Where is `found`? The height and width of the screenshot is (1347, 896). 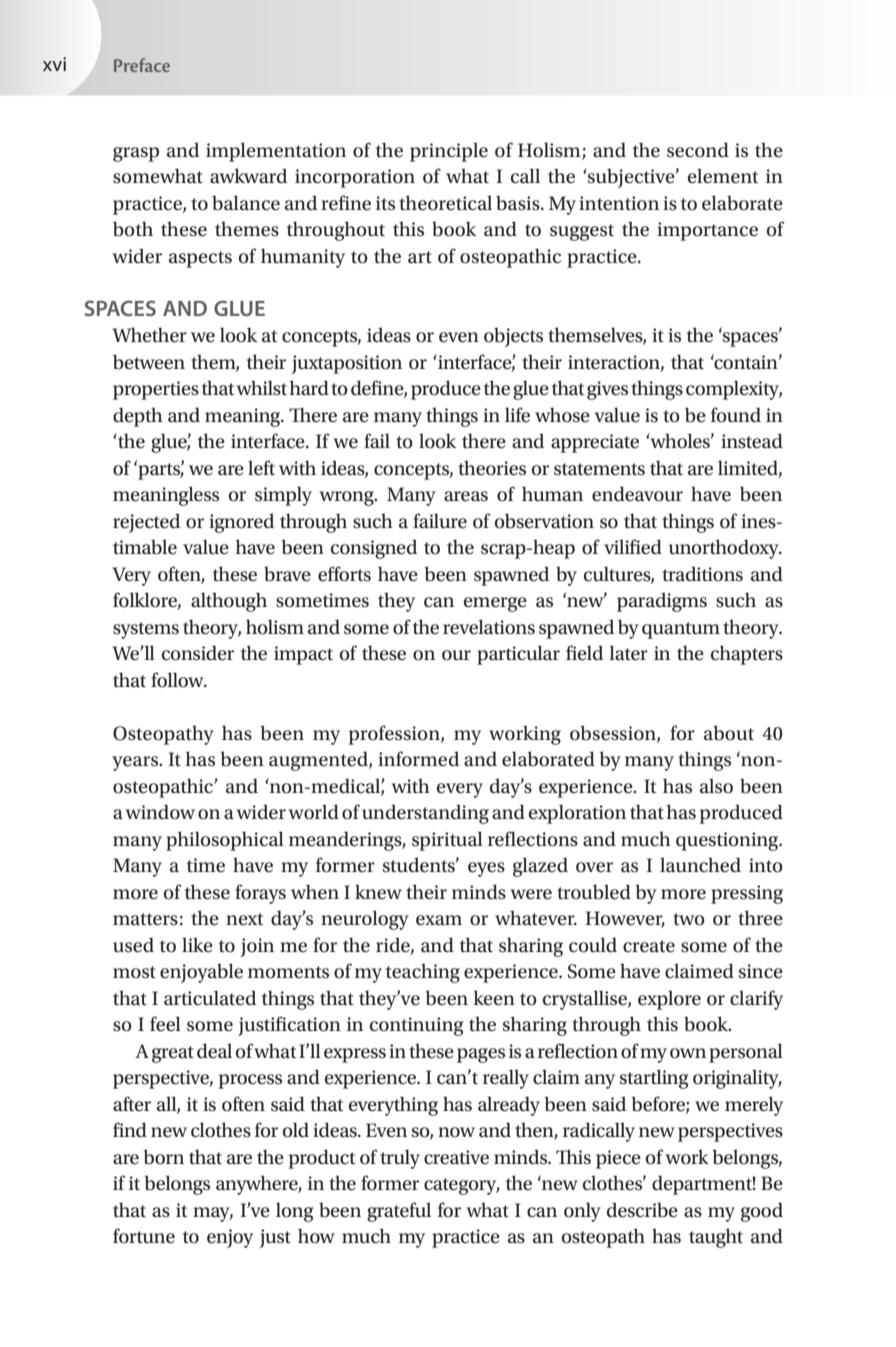 found is located at coordinates (736, 415).
